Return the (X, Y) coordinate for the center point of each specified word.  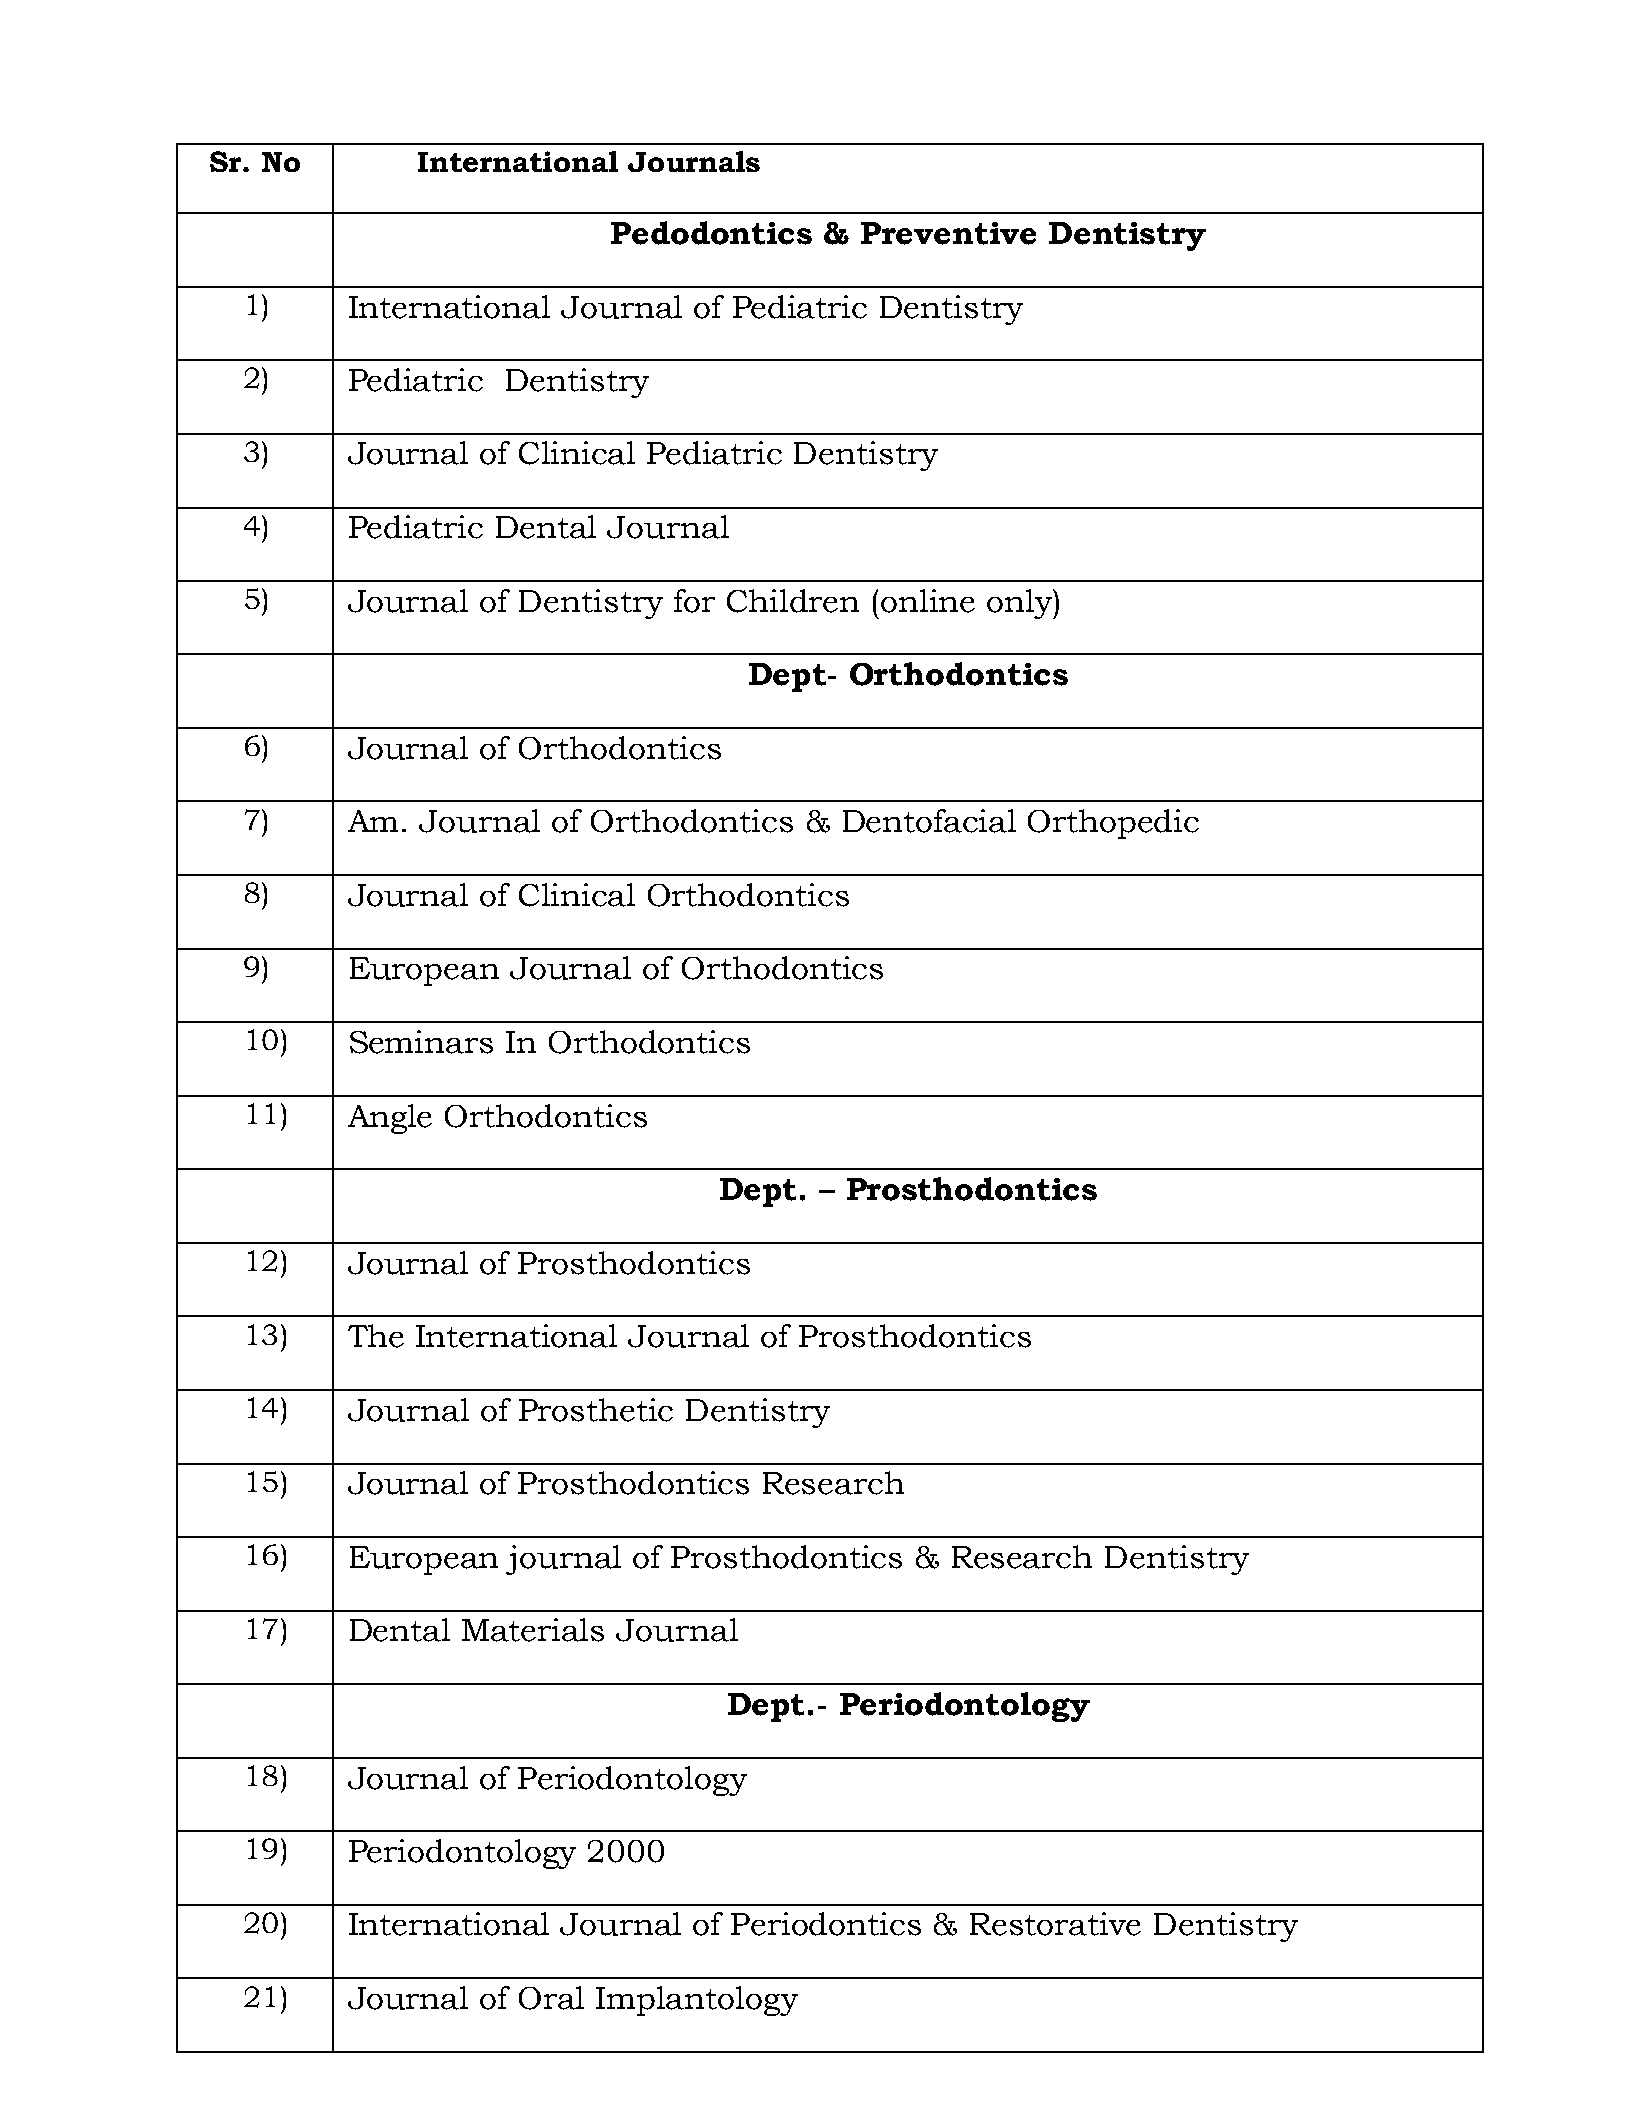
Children (793, 601)
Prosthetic (596, 1410)
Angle (390, 1119)
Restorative (1055, 1924)
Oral (551, 1998)
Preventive (948, 233)
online (928, 601)
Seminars (421, 1042)
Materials (533, 1630)
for (694, 601)
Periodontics (826, 1924)
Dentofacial (929, 821)
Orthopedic (1113, 824)
